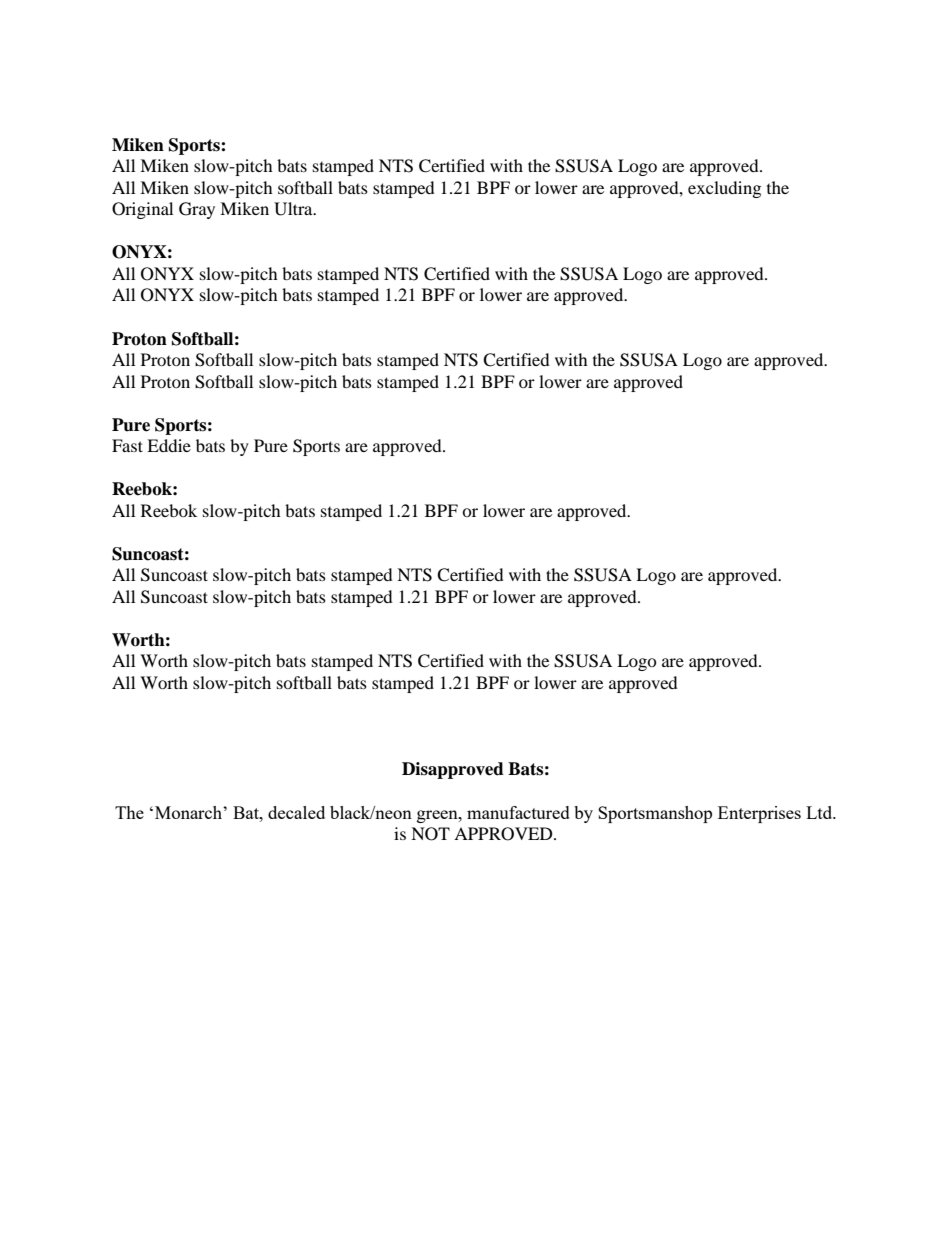 This screenshot has height=1233, width=952. Describe the element at coordinates (820, 812) in the screenshot. I see `Ltd` at that location.
